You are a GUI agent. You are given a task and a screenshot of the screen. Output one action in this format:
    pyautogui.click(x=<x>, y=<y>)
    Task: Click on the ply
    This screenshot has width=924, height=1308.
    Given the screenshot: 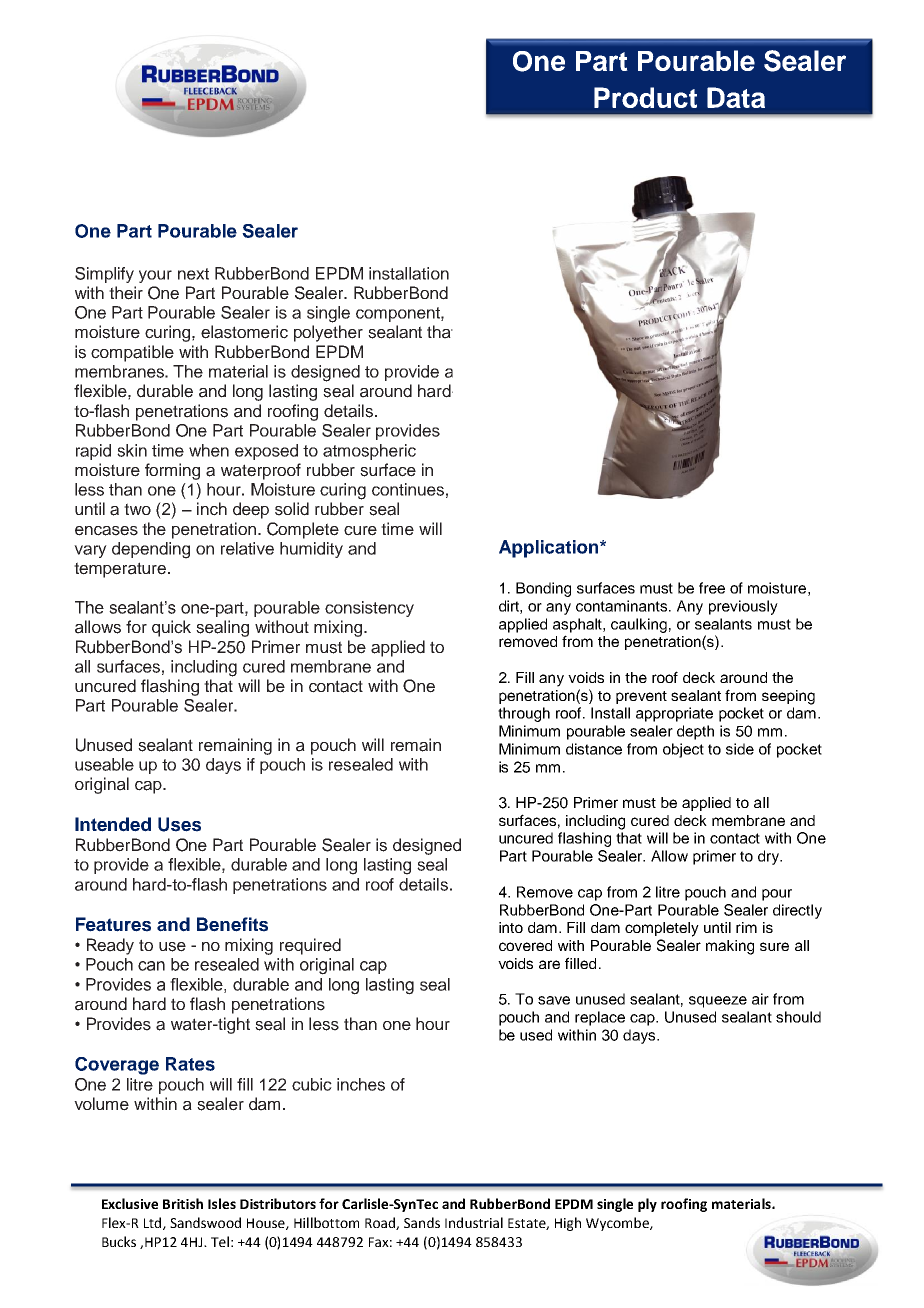 What is the action you would take?
    pyautogui.click(x=647, y=1205)
